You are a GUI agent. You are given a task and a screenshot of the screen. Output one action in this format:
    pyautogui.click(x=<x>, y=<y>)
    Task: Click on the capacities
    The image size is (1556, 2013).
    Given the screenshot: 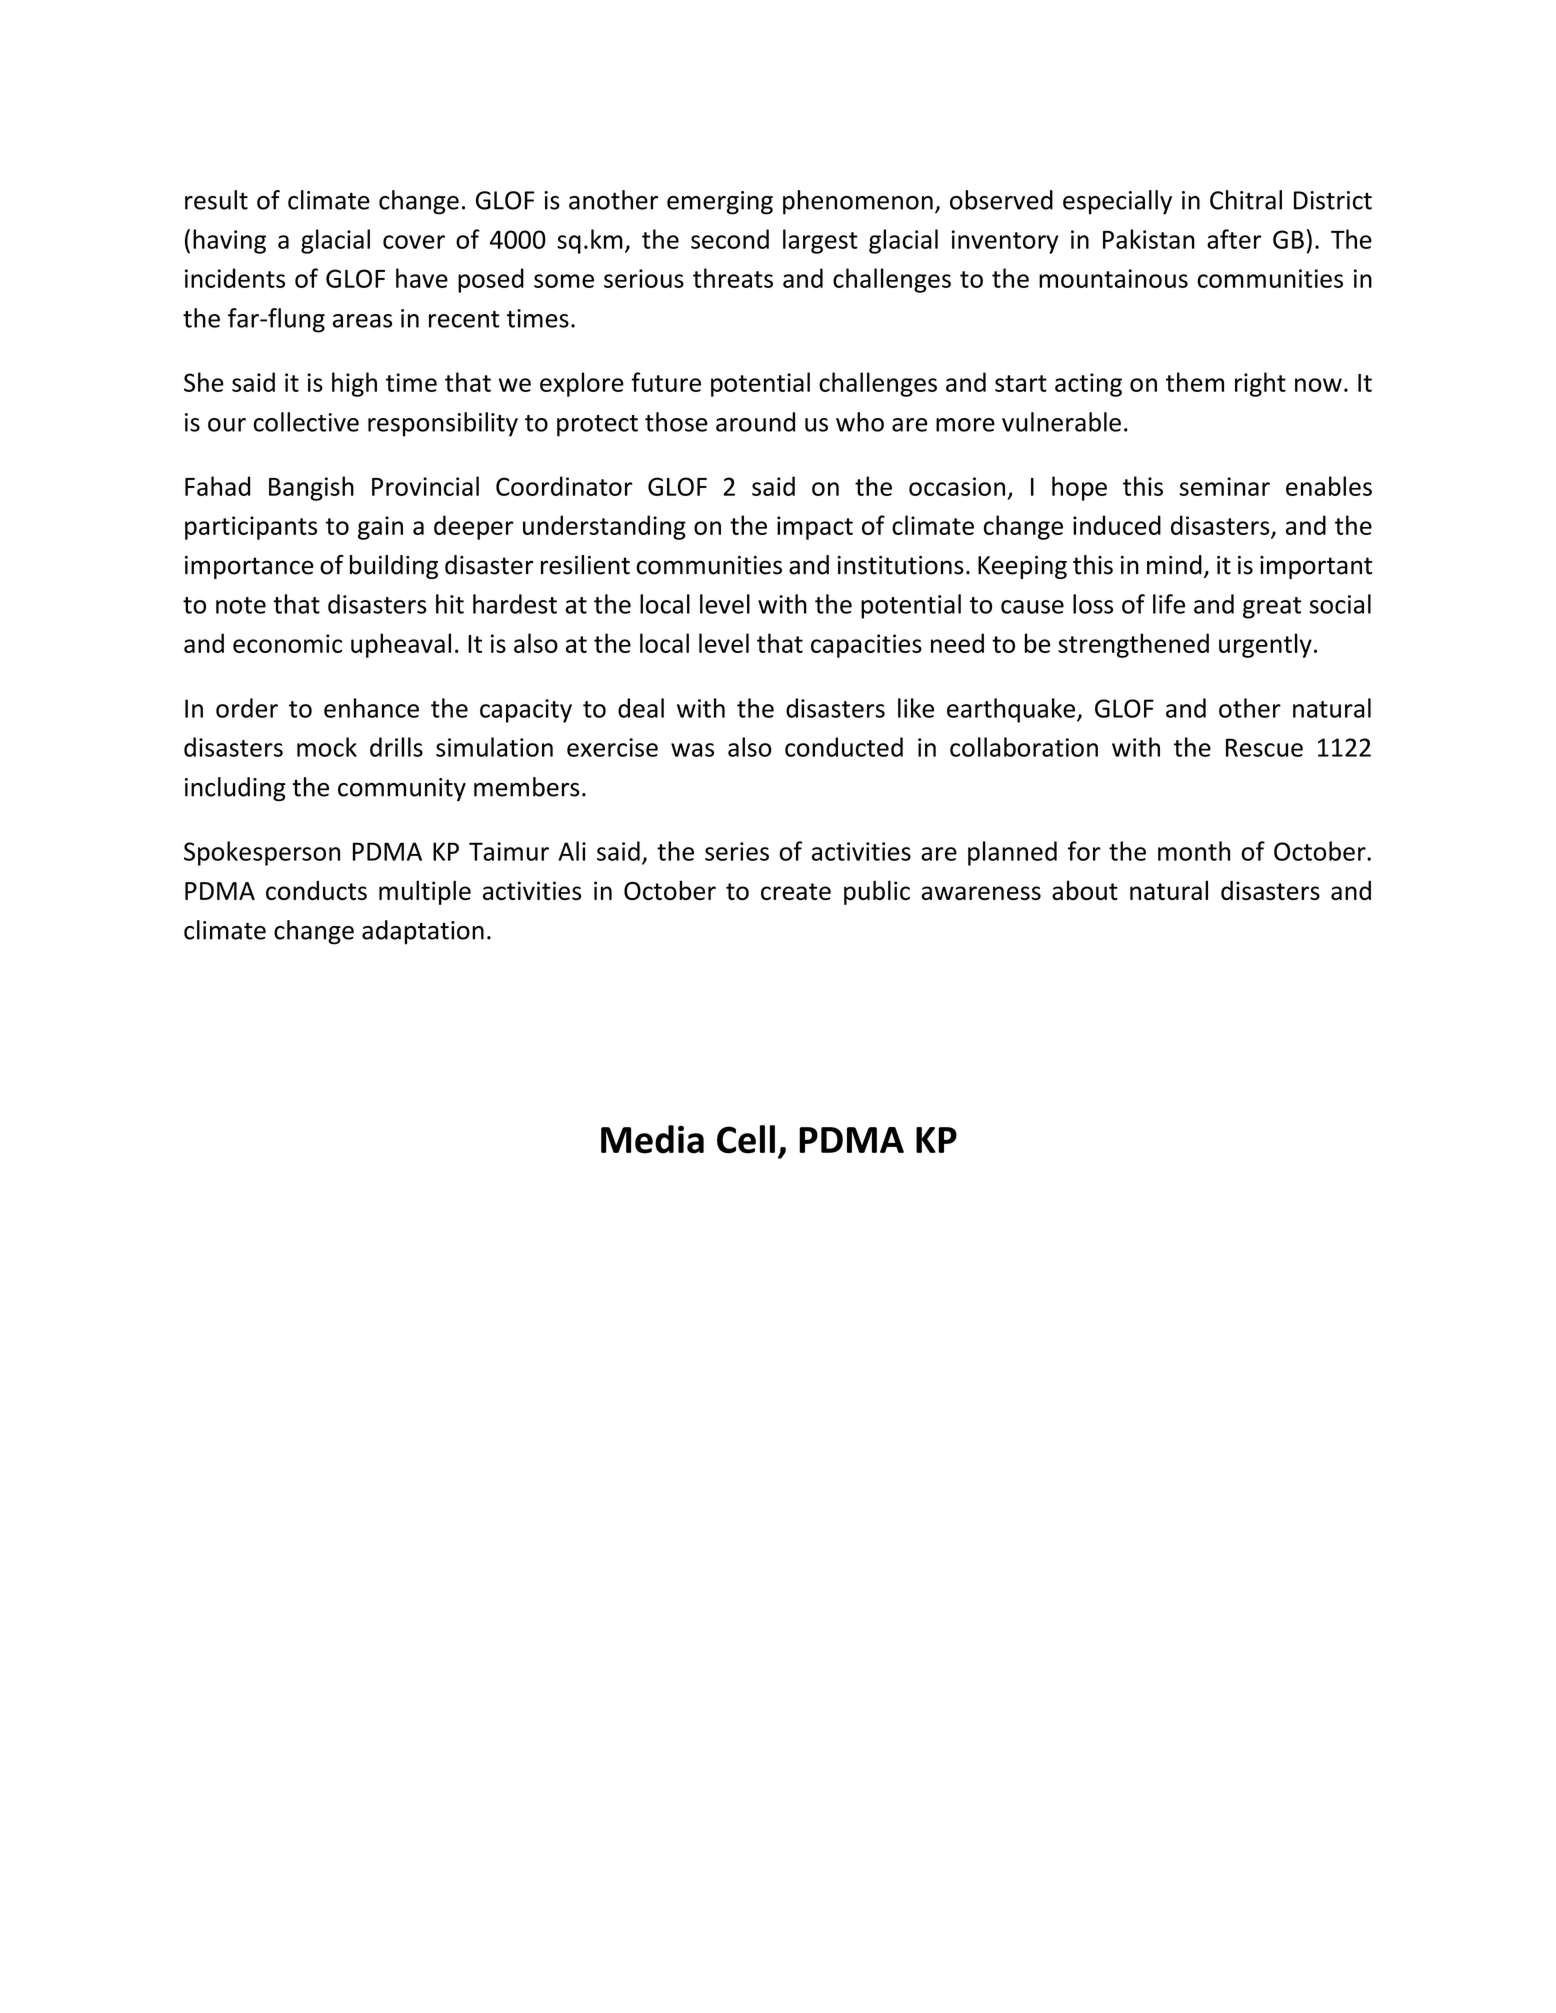 What is the action you would take?
    pyautogui.click(x=866, y=646)
